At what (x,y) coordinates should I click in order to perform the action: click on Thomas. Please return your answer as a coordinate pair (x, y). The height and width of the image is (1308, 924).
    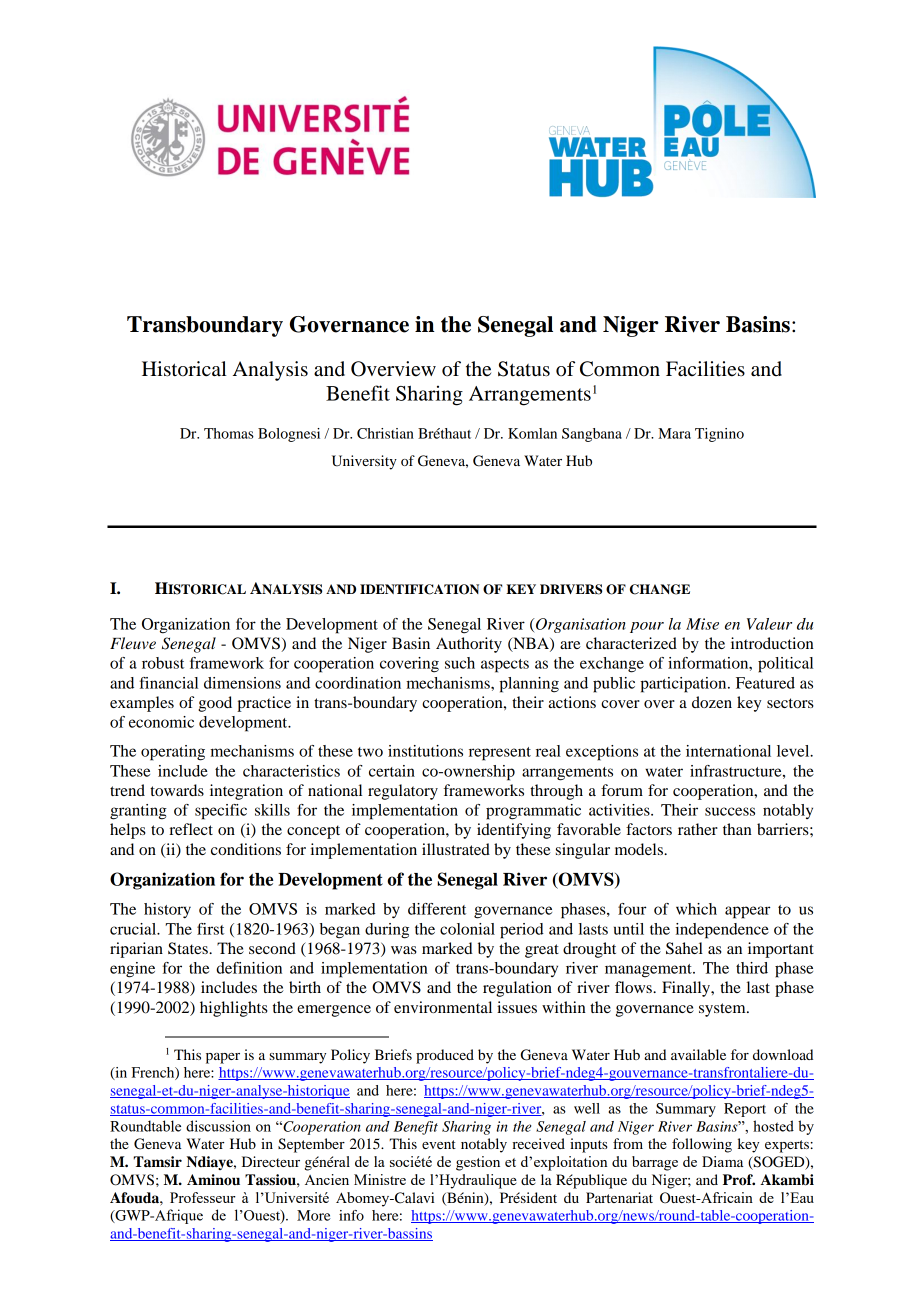
    Looking at the image, I should click on (229, 433).
